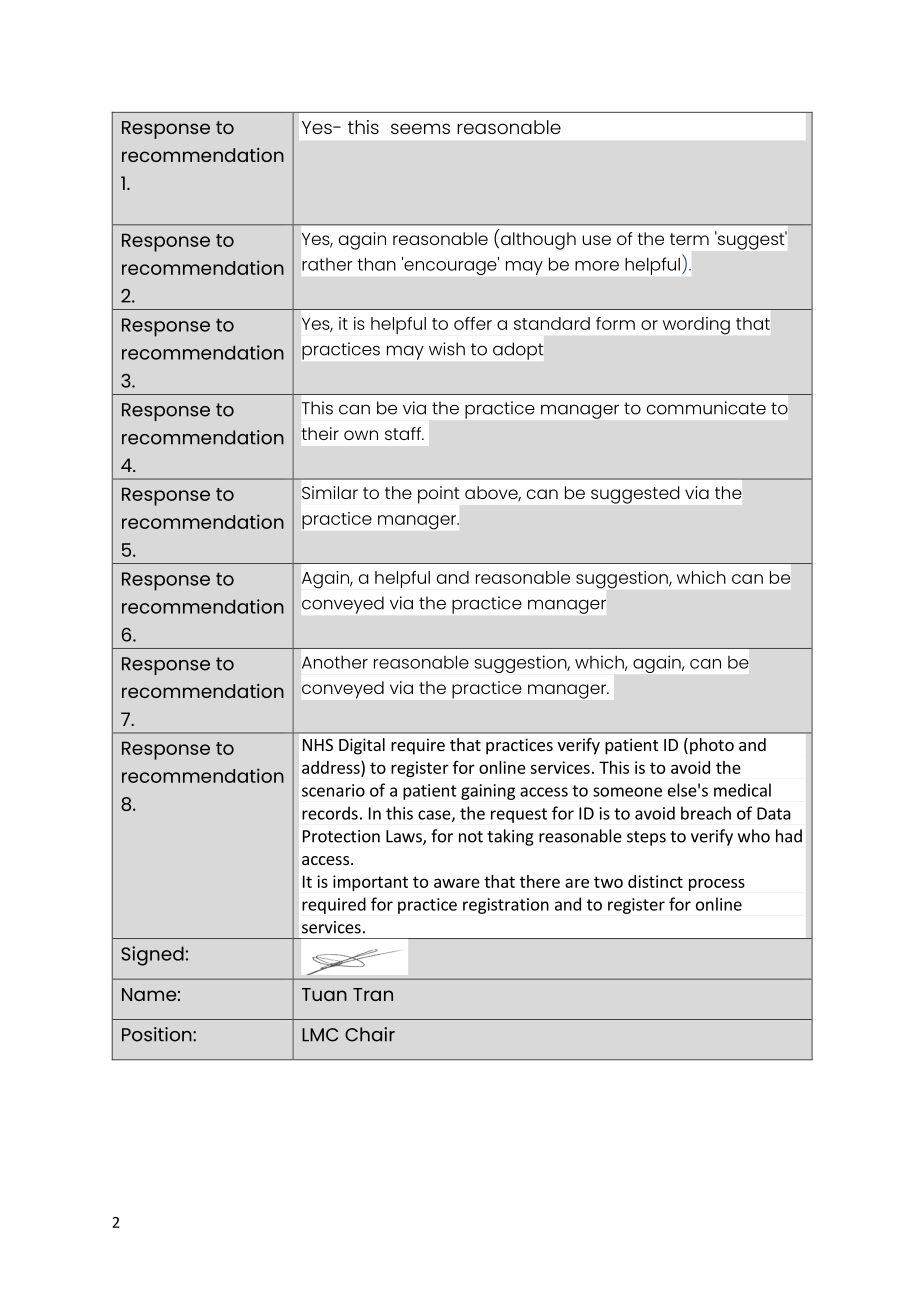 The image size is (924, 1308). I want to click on photo, so click(712, 746).
